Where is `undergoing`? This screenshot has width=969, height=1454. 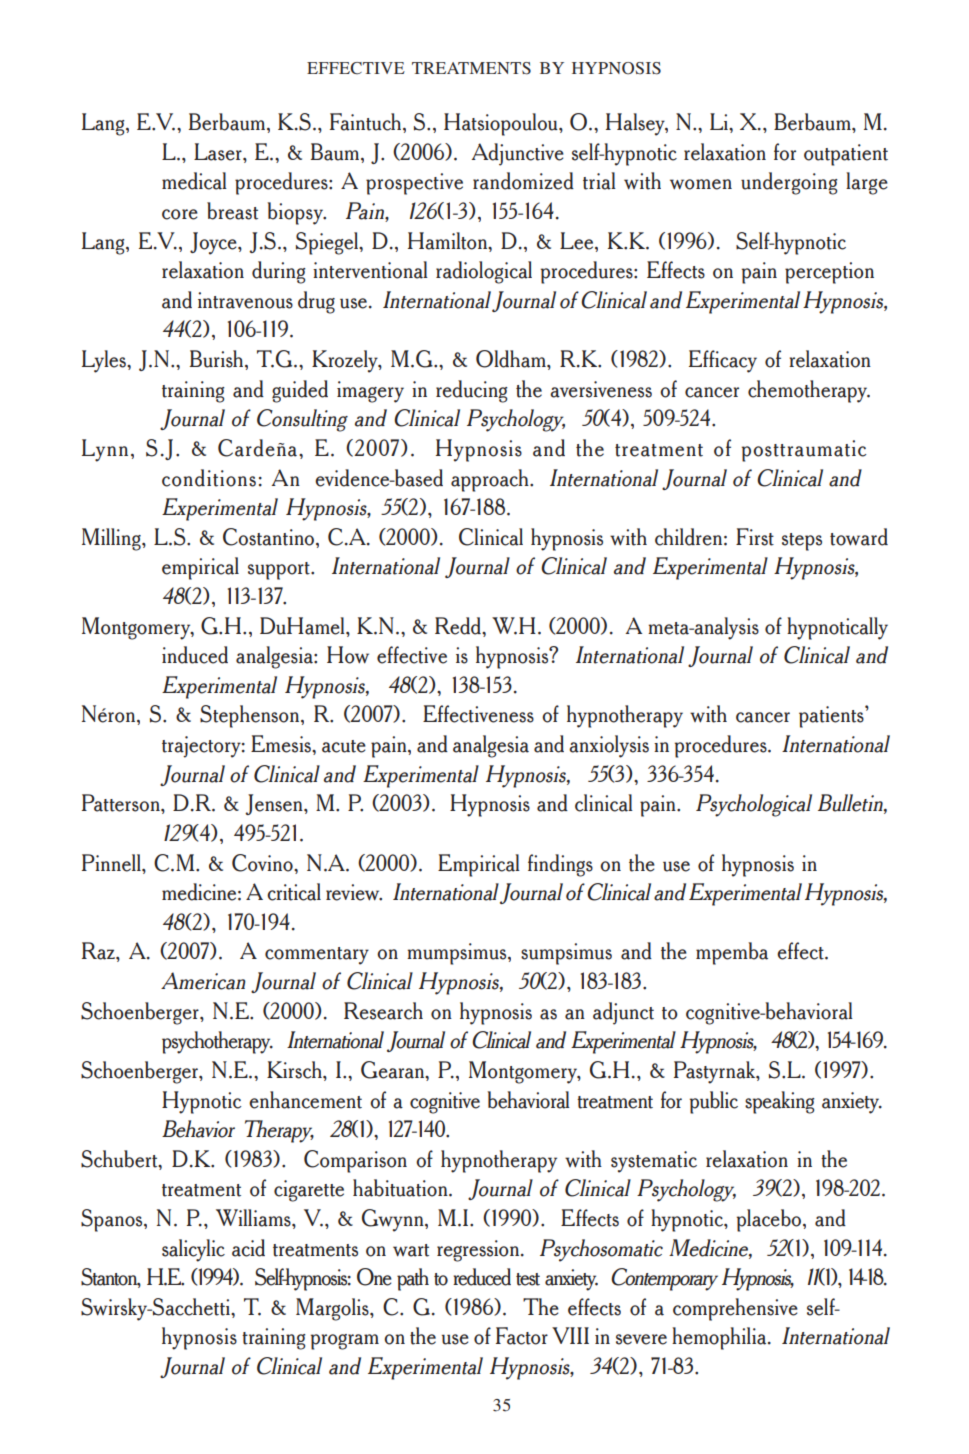 undergoing is located at coordinates (789, 183).
